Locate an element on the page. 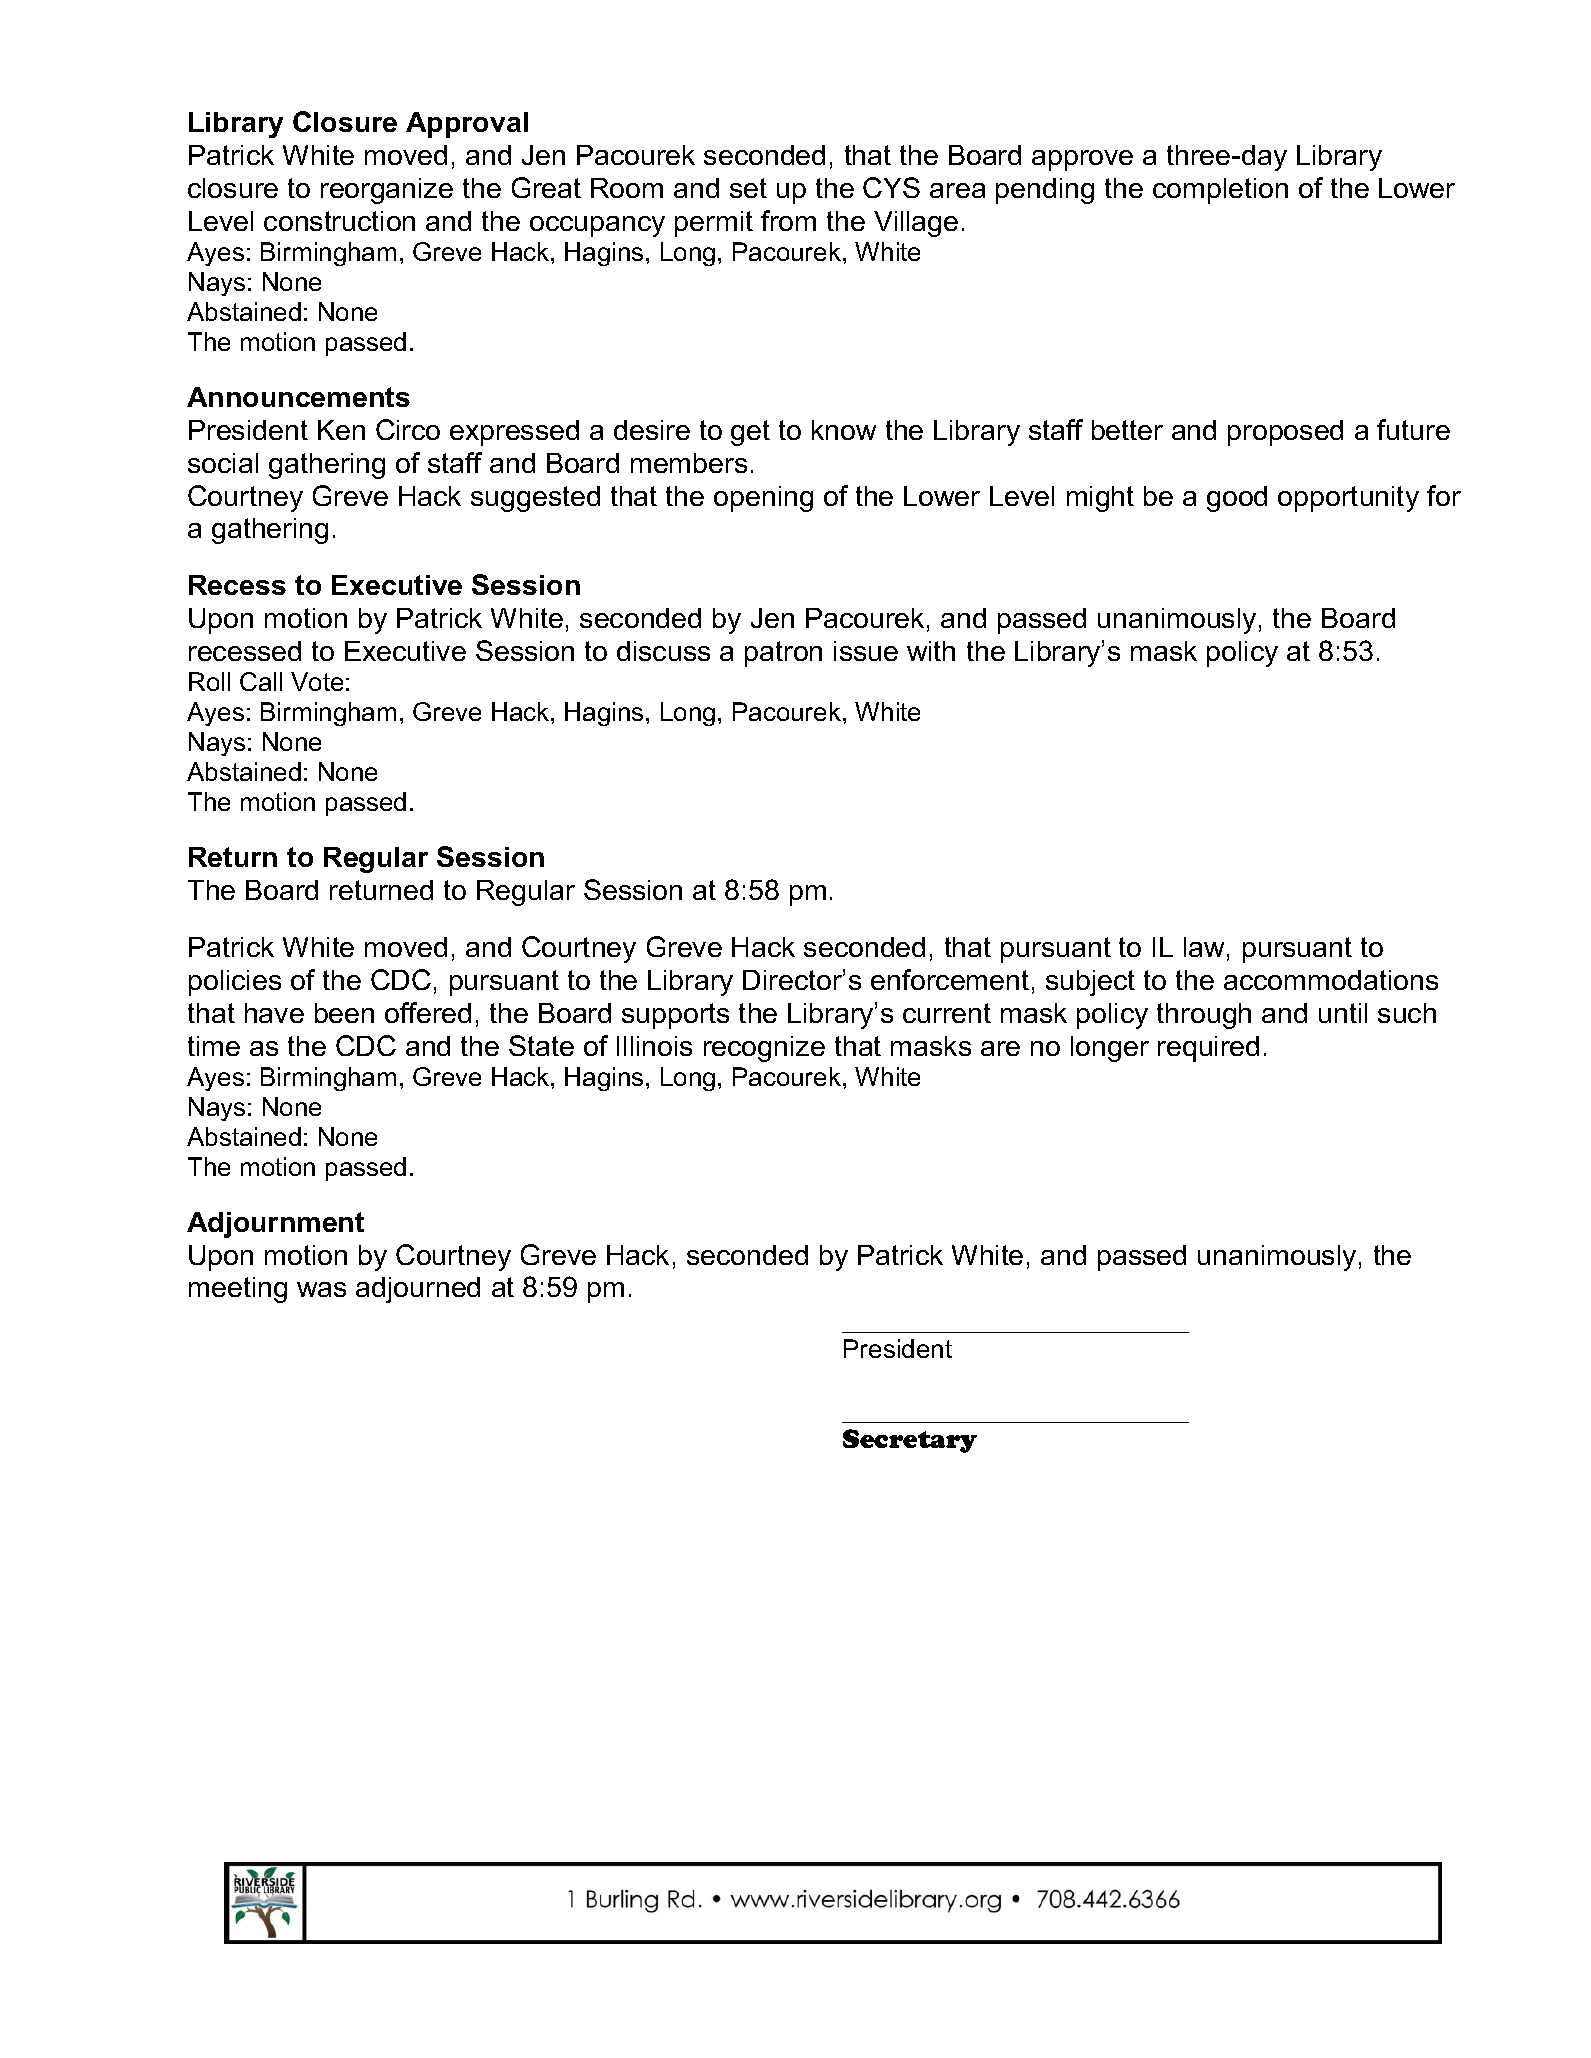 This document has width=1591, height=2058. completion is located at coordinates (1220, 191).
